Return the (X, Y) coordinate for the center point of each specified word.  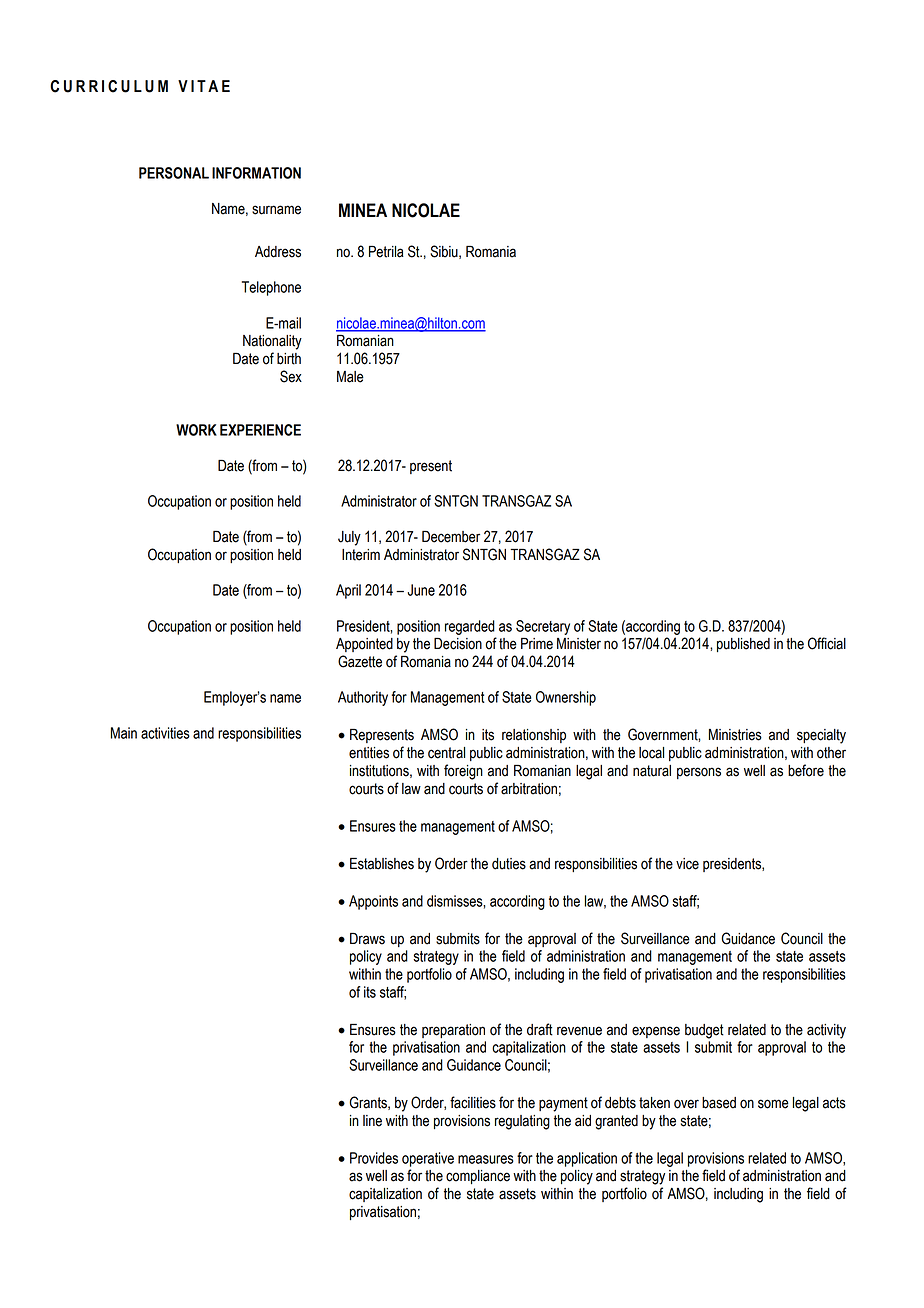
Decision (458, 644)
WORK (196, 430)
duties (509, 864)
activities (165, 733)
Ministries (735, 735)
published (743, 645)
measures (486, 1159)
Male (350, 377)
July (349, 538)
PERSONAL (174, 173)
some (773, 1104)
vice (687, 864)
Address (278, 252)
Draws (367, 939)
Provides (374, 1158)
